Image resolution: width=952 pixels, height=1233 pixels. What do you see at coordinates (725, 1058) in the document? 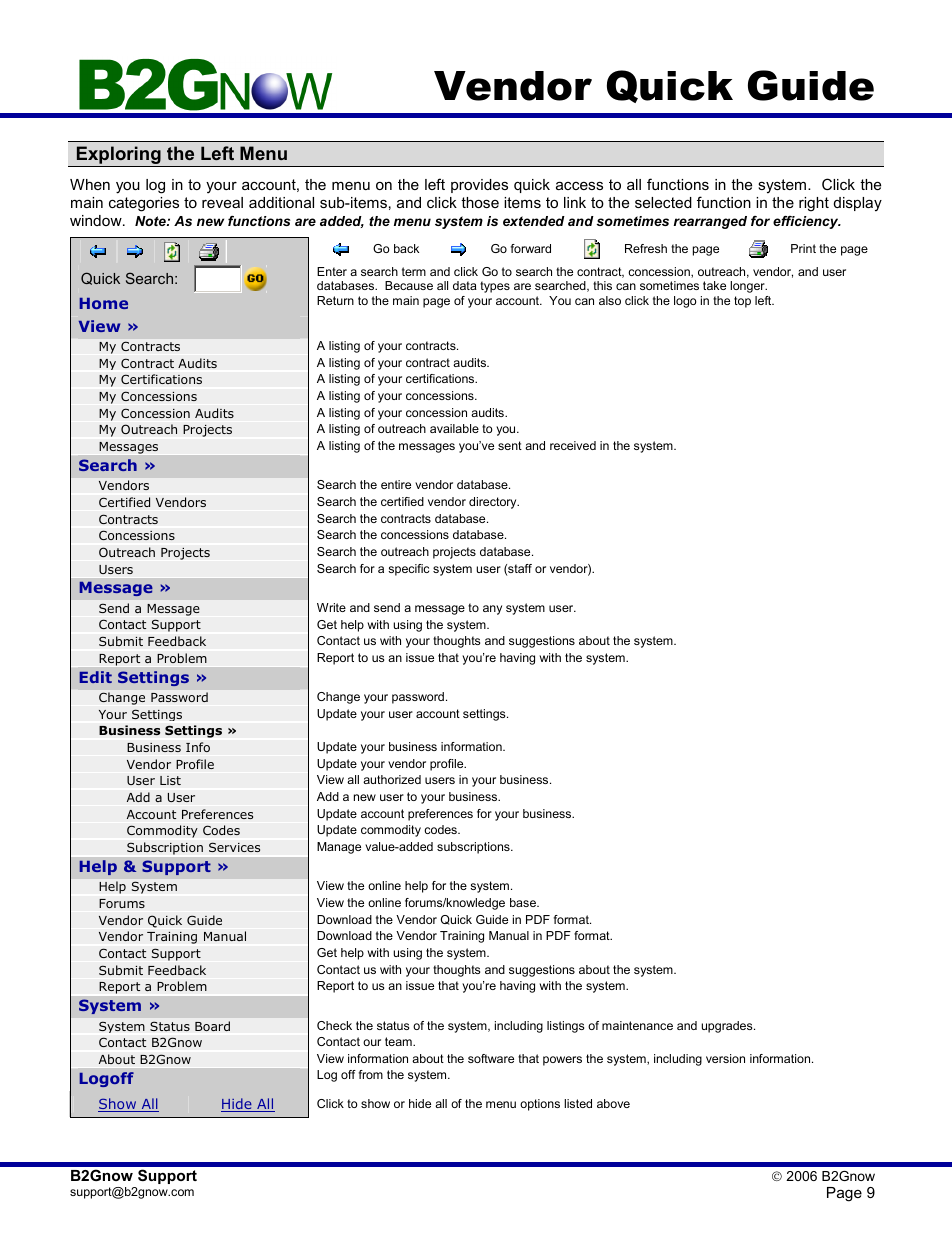
I see `version` at bounding box center [725, 1058].
